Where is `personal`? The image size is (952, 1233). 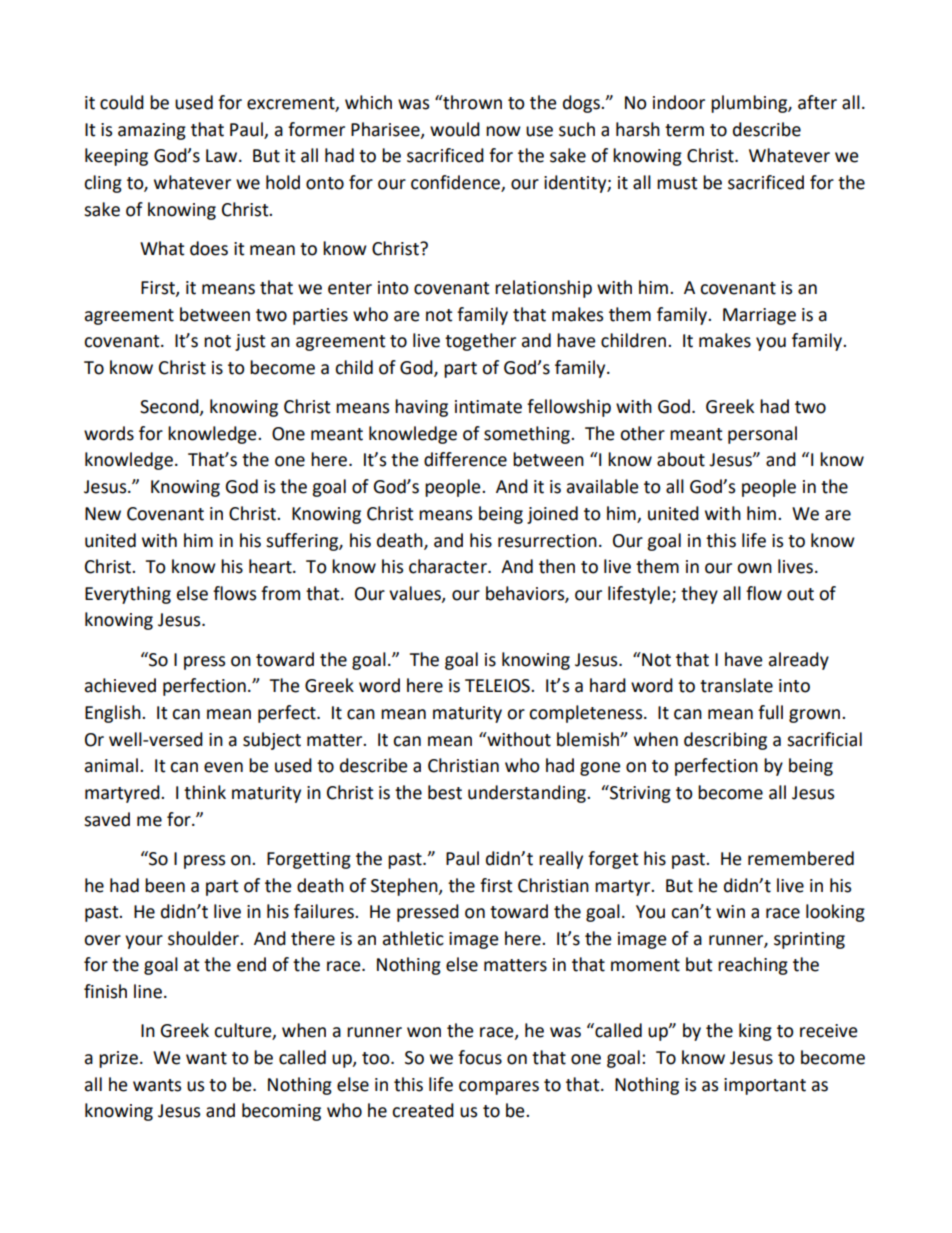
personal is located at coordinates (762, 435).
